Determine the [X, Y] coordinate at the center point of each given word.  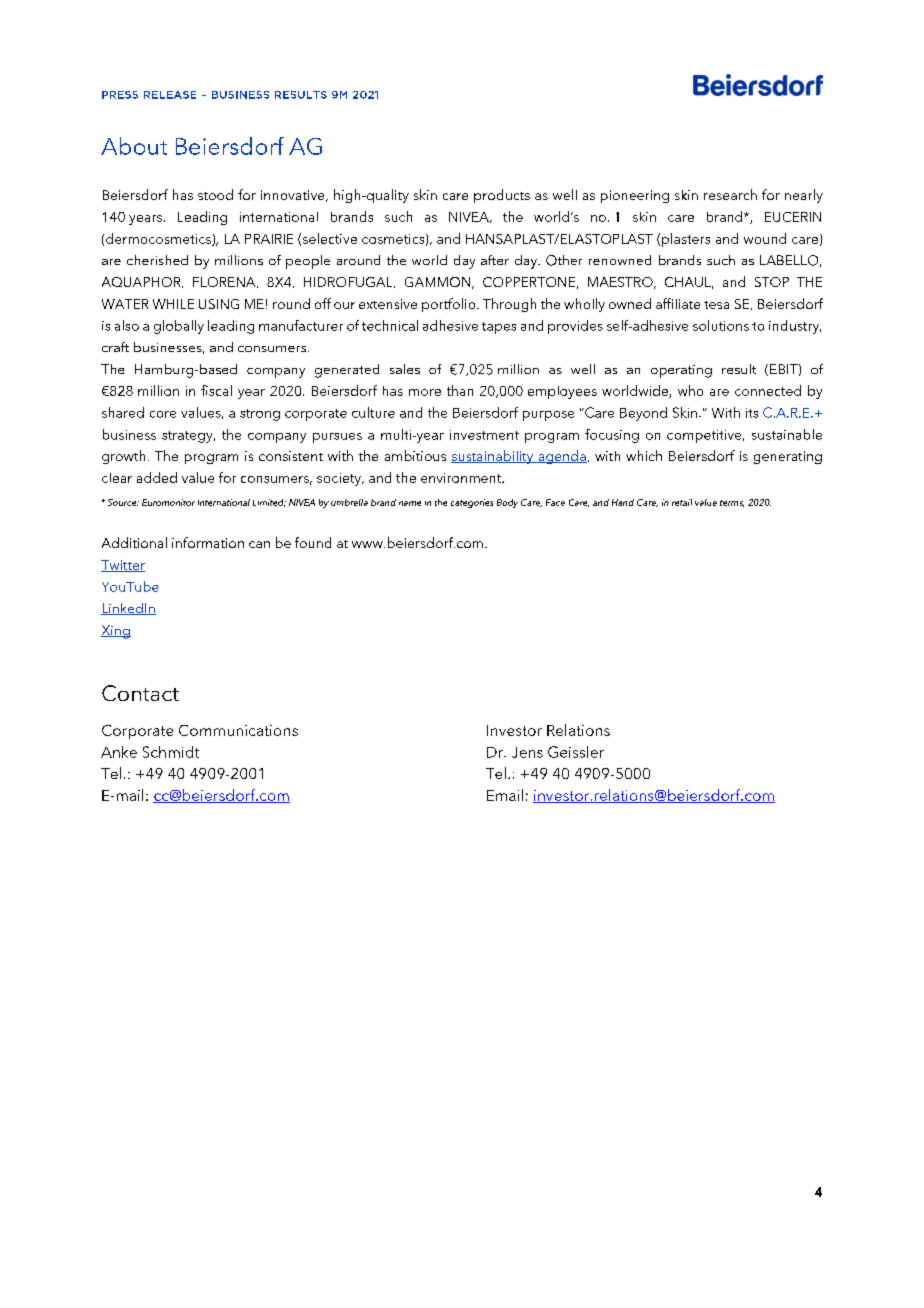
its [752, 413]
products [502, 196]
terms [732, 503]
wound [765, 238]
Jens [527, 752]
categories [472, 503]
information [208, 542]
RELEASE [170, 95]
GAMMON [439, 283]
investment [484, 435]
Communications [238, 730]
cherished [157, 260]
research [730, 194]
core [163, 414]
